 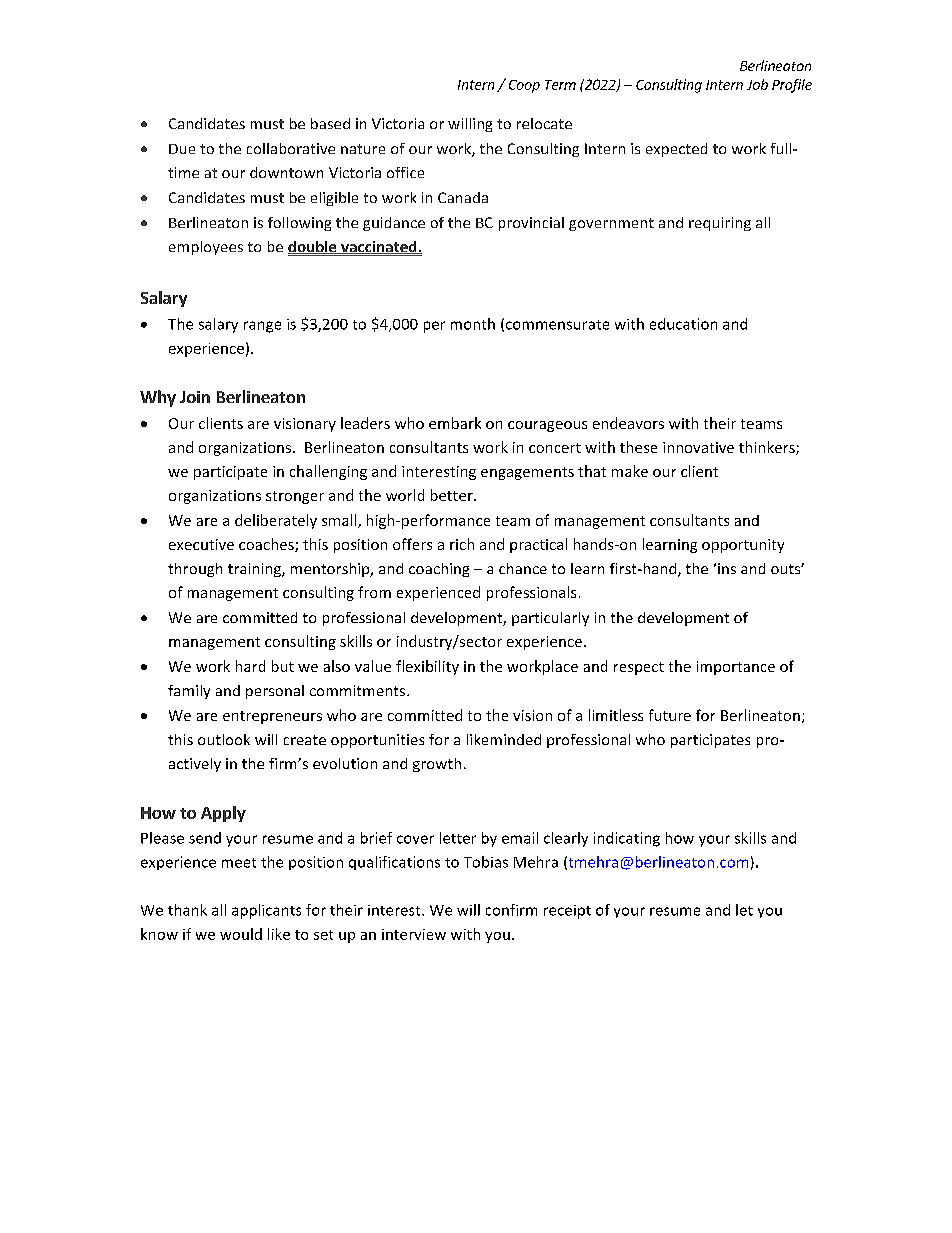 What do you see at coordinates (473, 324) in the document?
I see `month` at bounding box center [473, 324].
